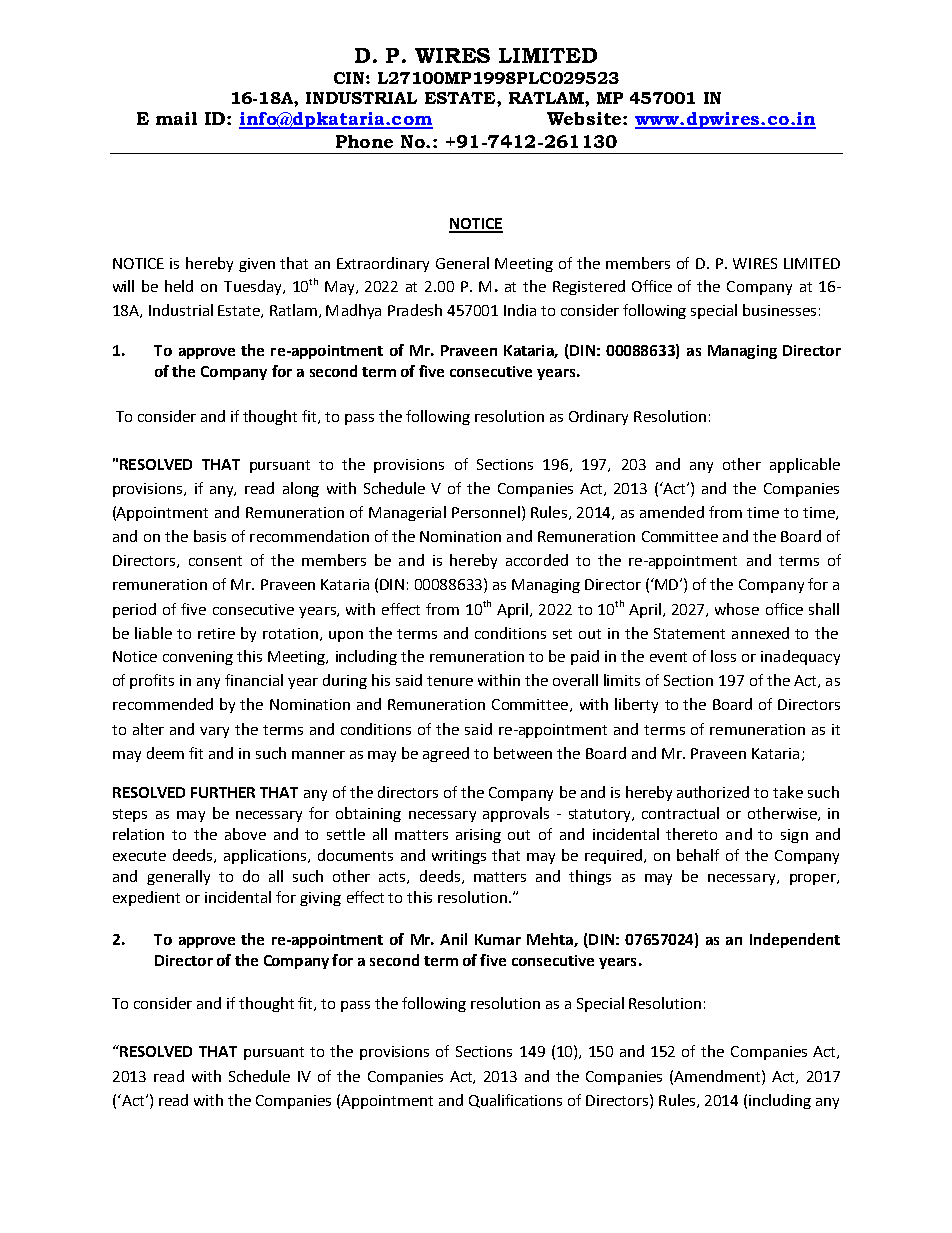 The width and height of the screenshot is (952, 1233). I want to click on whose, so click(737, 609).
